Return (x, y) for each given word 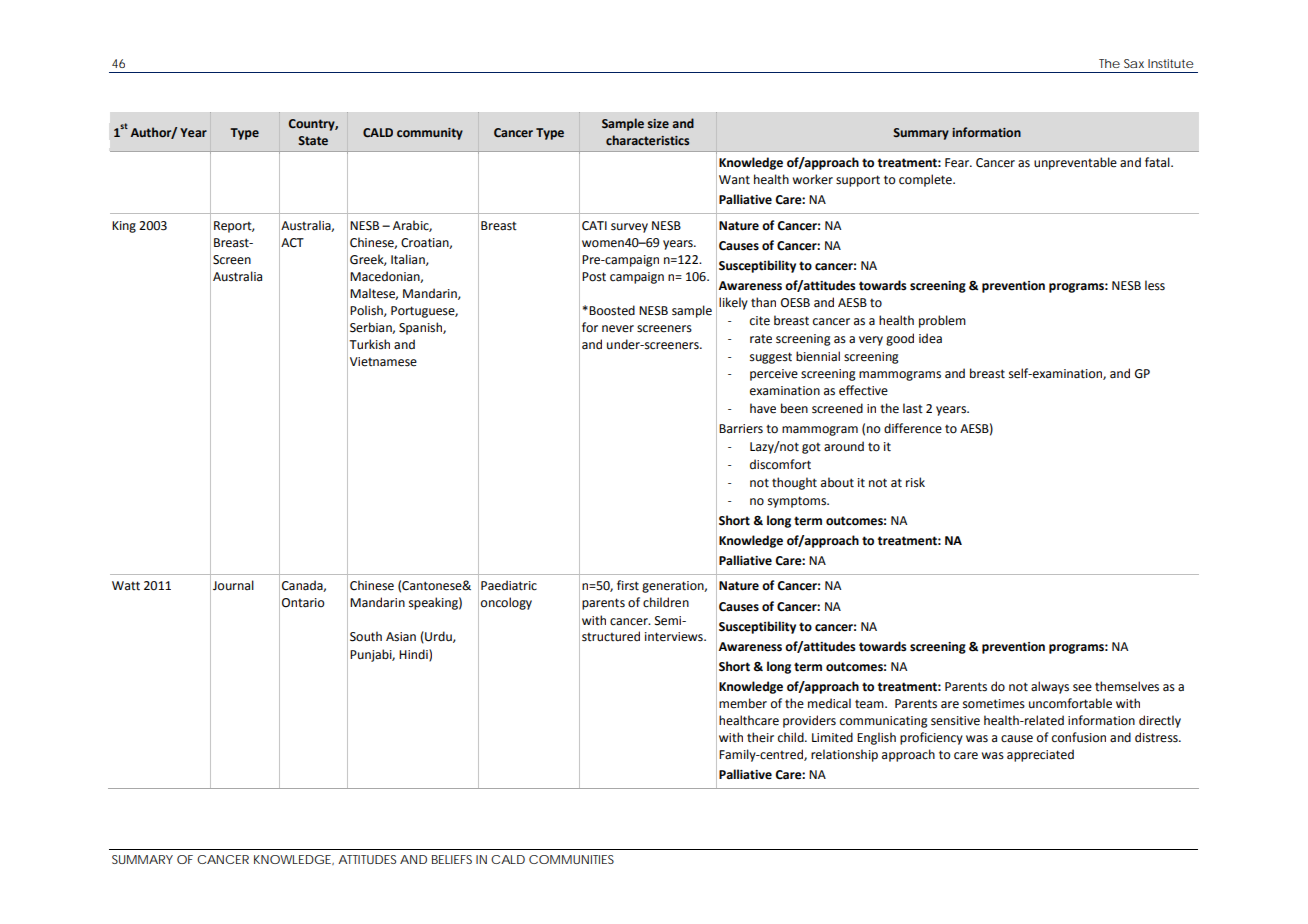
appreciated (1040, 755)
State (313, 140)
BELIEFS (452, 859)
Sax (1134, 63)
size (658, 123)
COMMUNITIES (571, 859)
